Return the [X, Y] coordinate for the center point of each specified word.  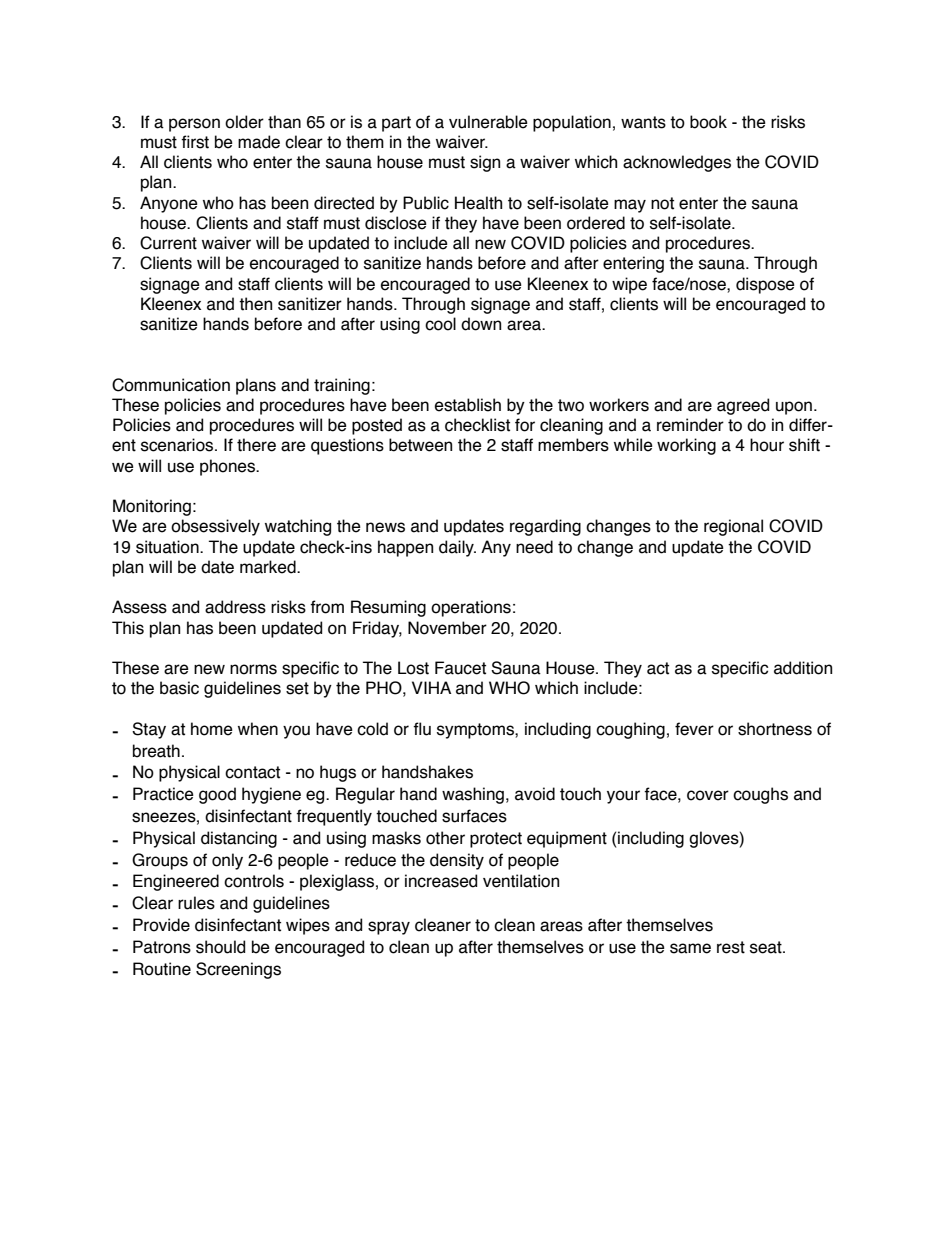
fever [694, 729]
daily [457, 548]
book [708, 122]
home [212, 729]
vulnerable [488, 122]
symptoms [476, 731]
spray [389, 928]
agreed [743, 406]
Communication [171, 385]
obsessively [215, 527]
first [195, 142]
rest [731, 947]
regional [733, 527]
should [220, 947]
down [481, 324]
